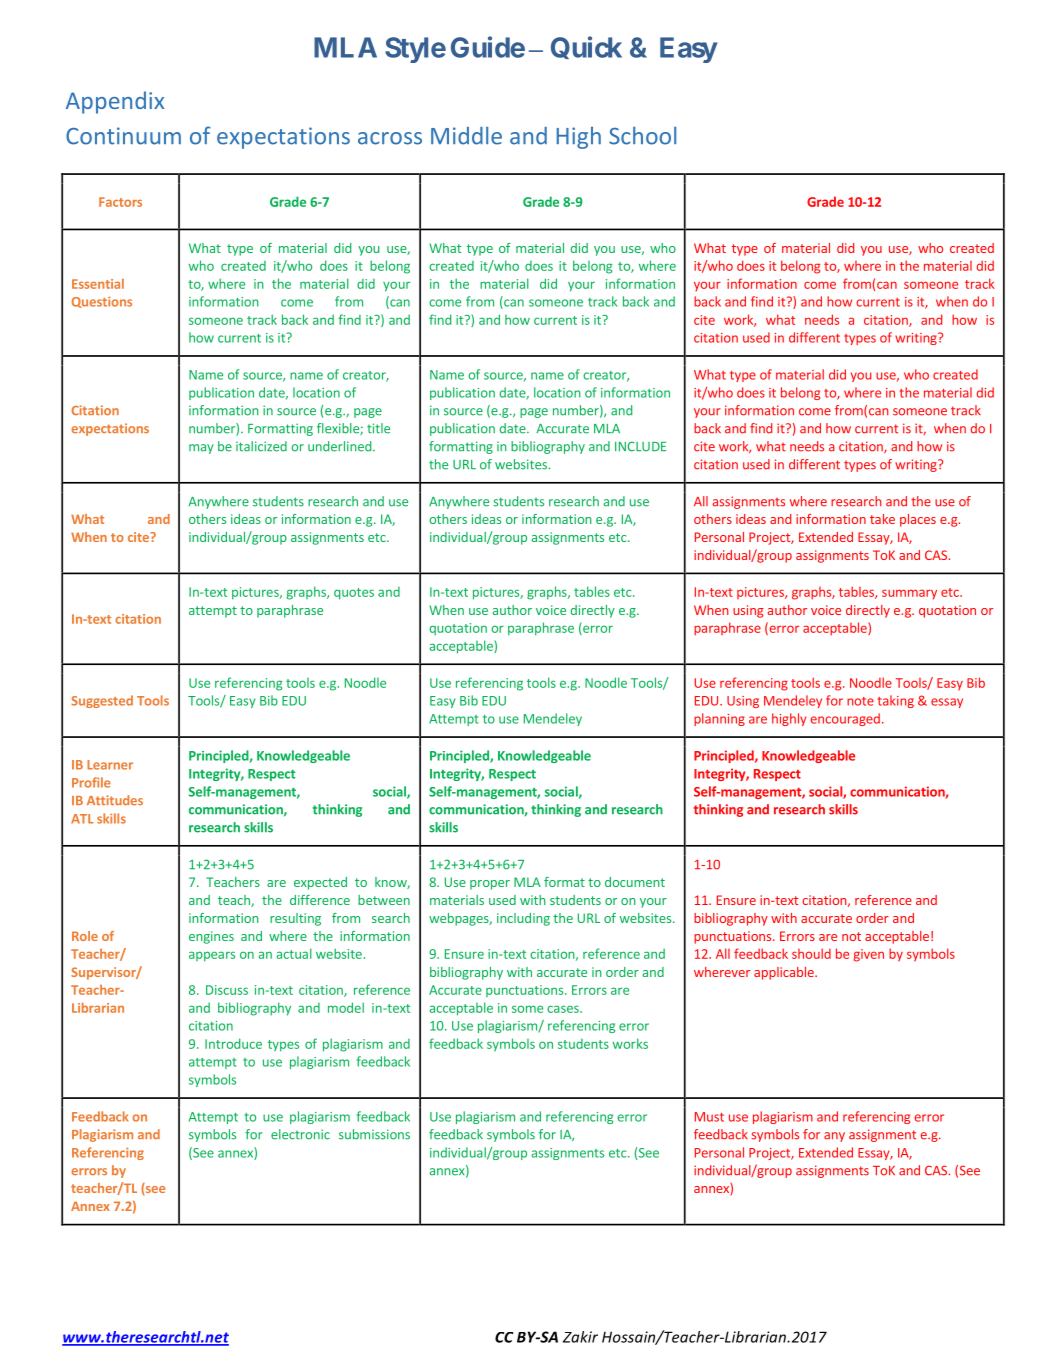  I want to click on Appendix, so click(115, 102).
